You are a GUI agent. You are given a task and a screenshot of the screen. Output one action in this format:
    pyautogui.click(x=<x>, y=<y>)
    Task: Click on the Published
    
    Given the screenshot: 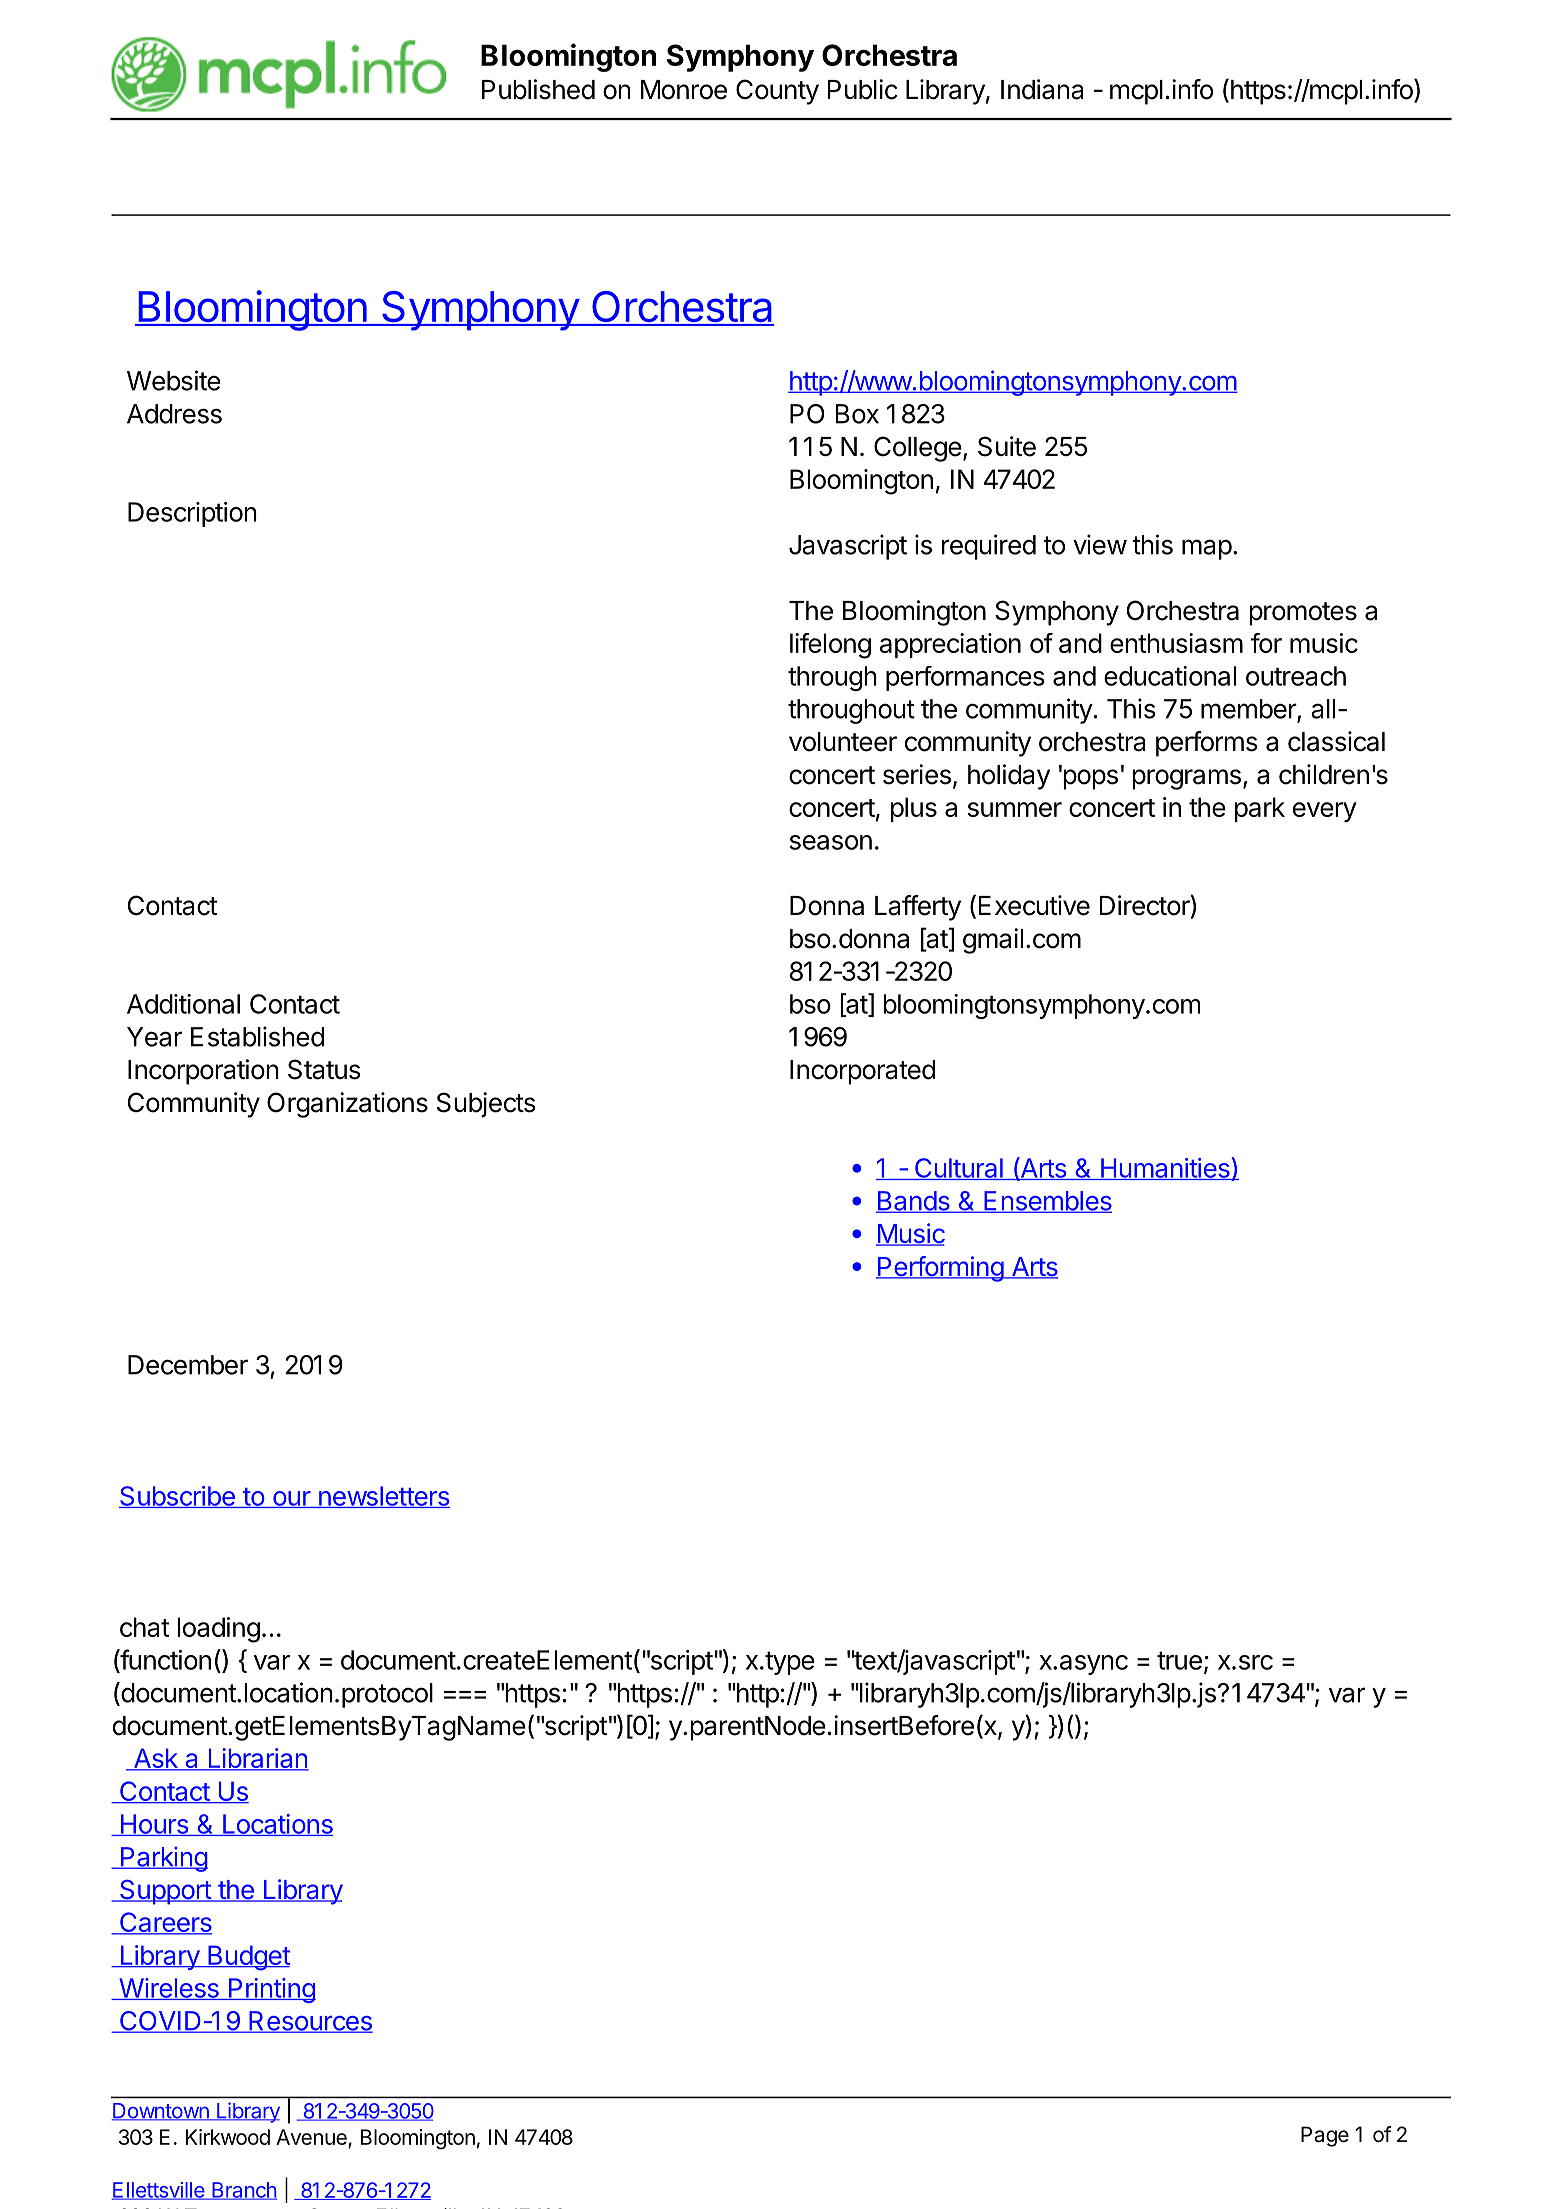 What is the action you would take?
    pyautogui.click(x=538, y=89)
